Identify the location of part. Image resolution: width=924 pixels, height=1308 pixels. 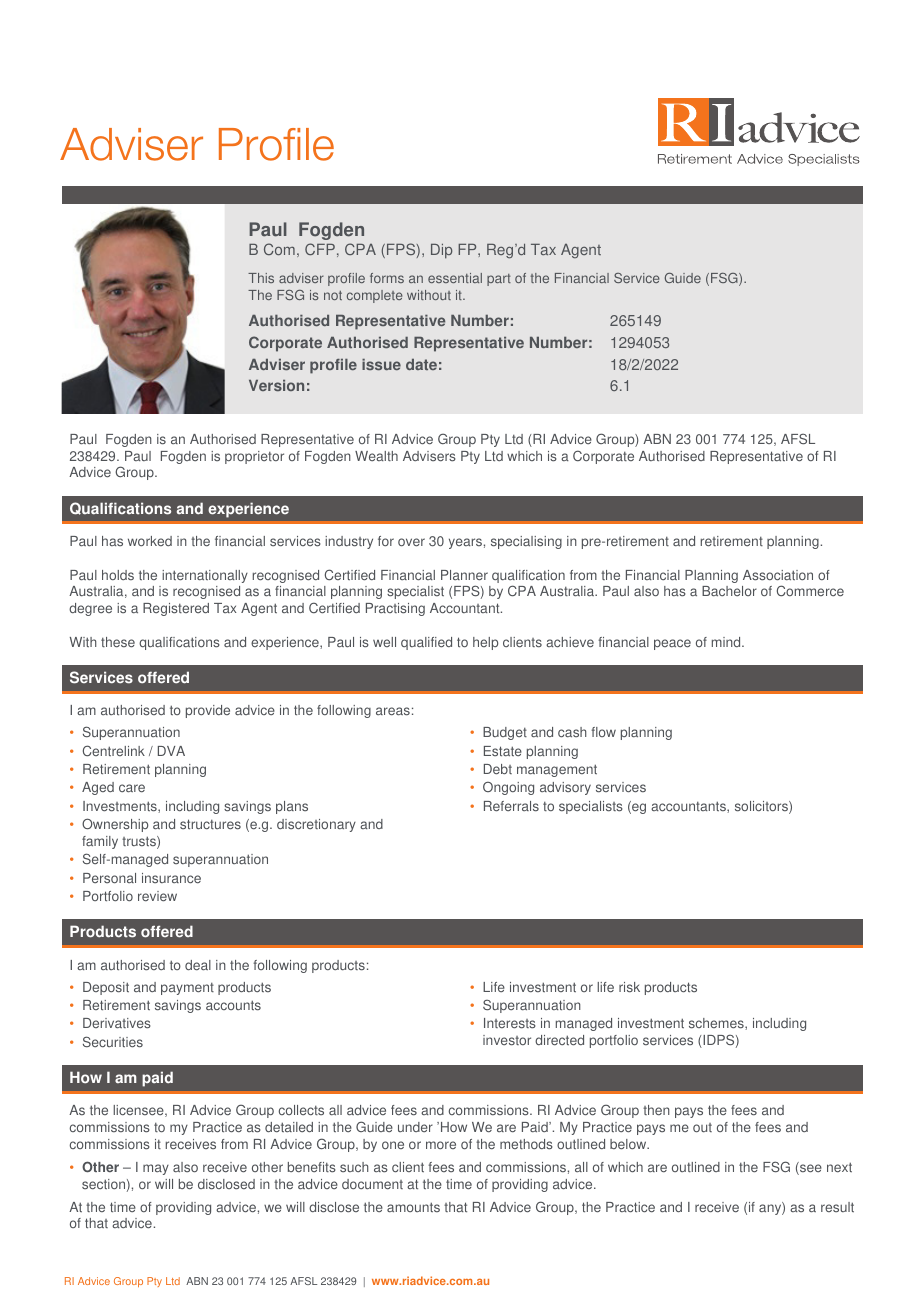
(499, 280).
